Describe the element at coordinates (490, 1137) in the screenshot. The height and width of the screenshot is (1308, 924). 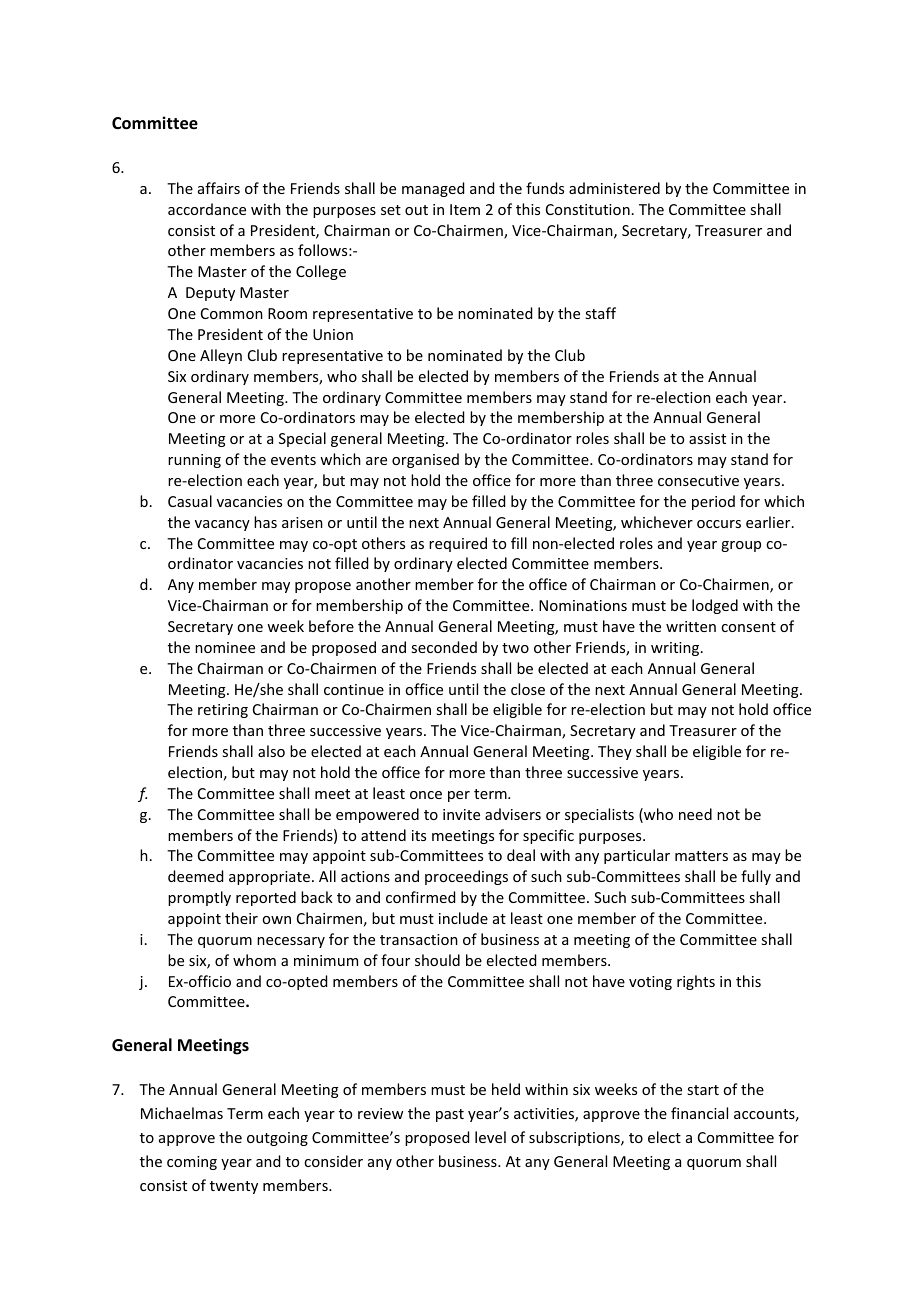
I see `level` at that location.
